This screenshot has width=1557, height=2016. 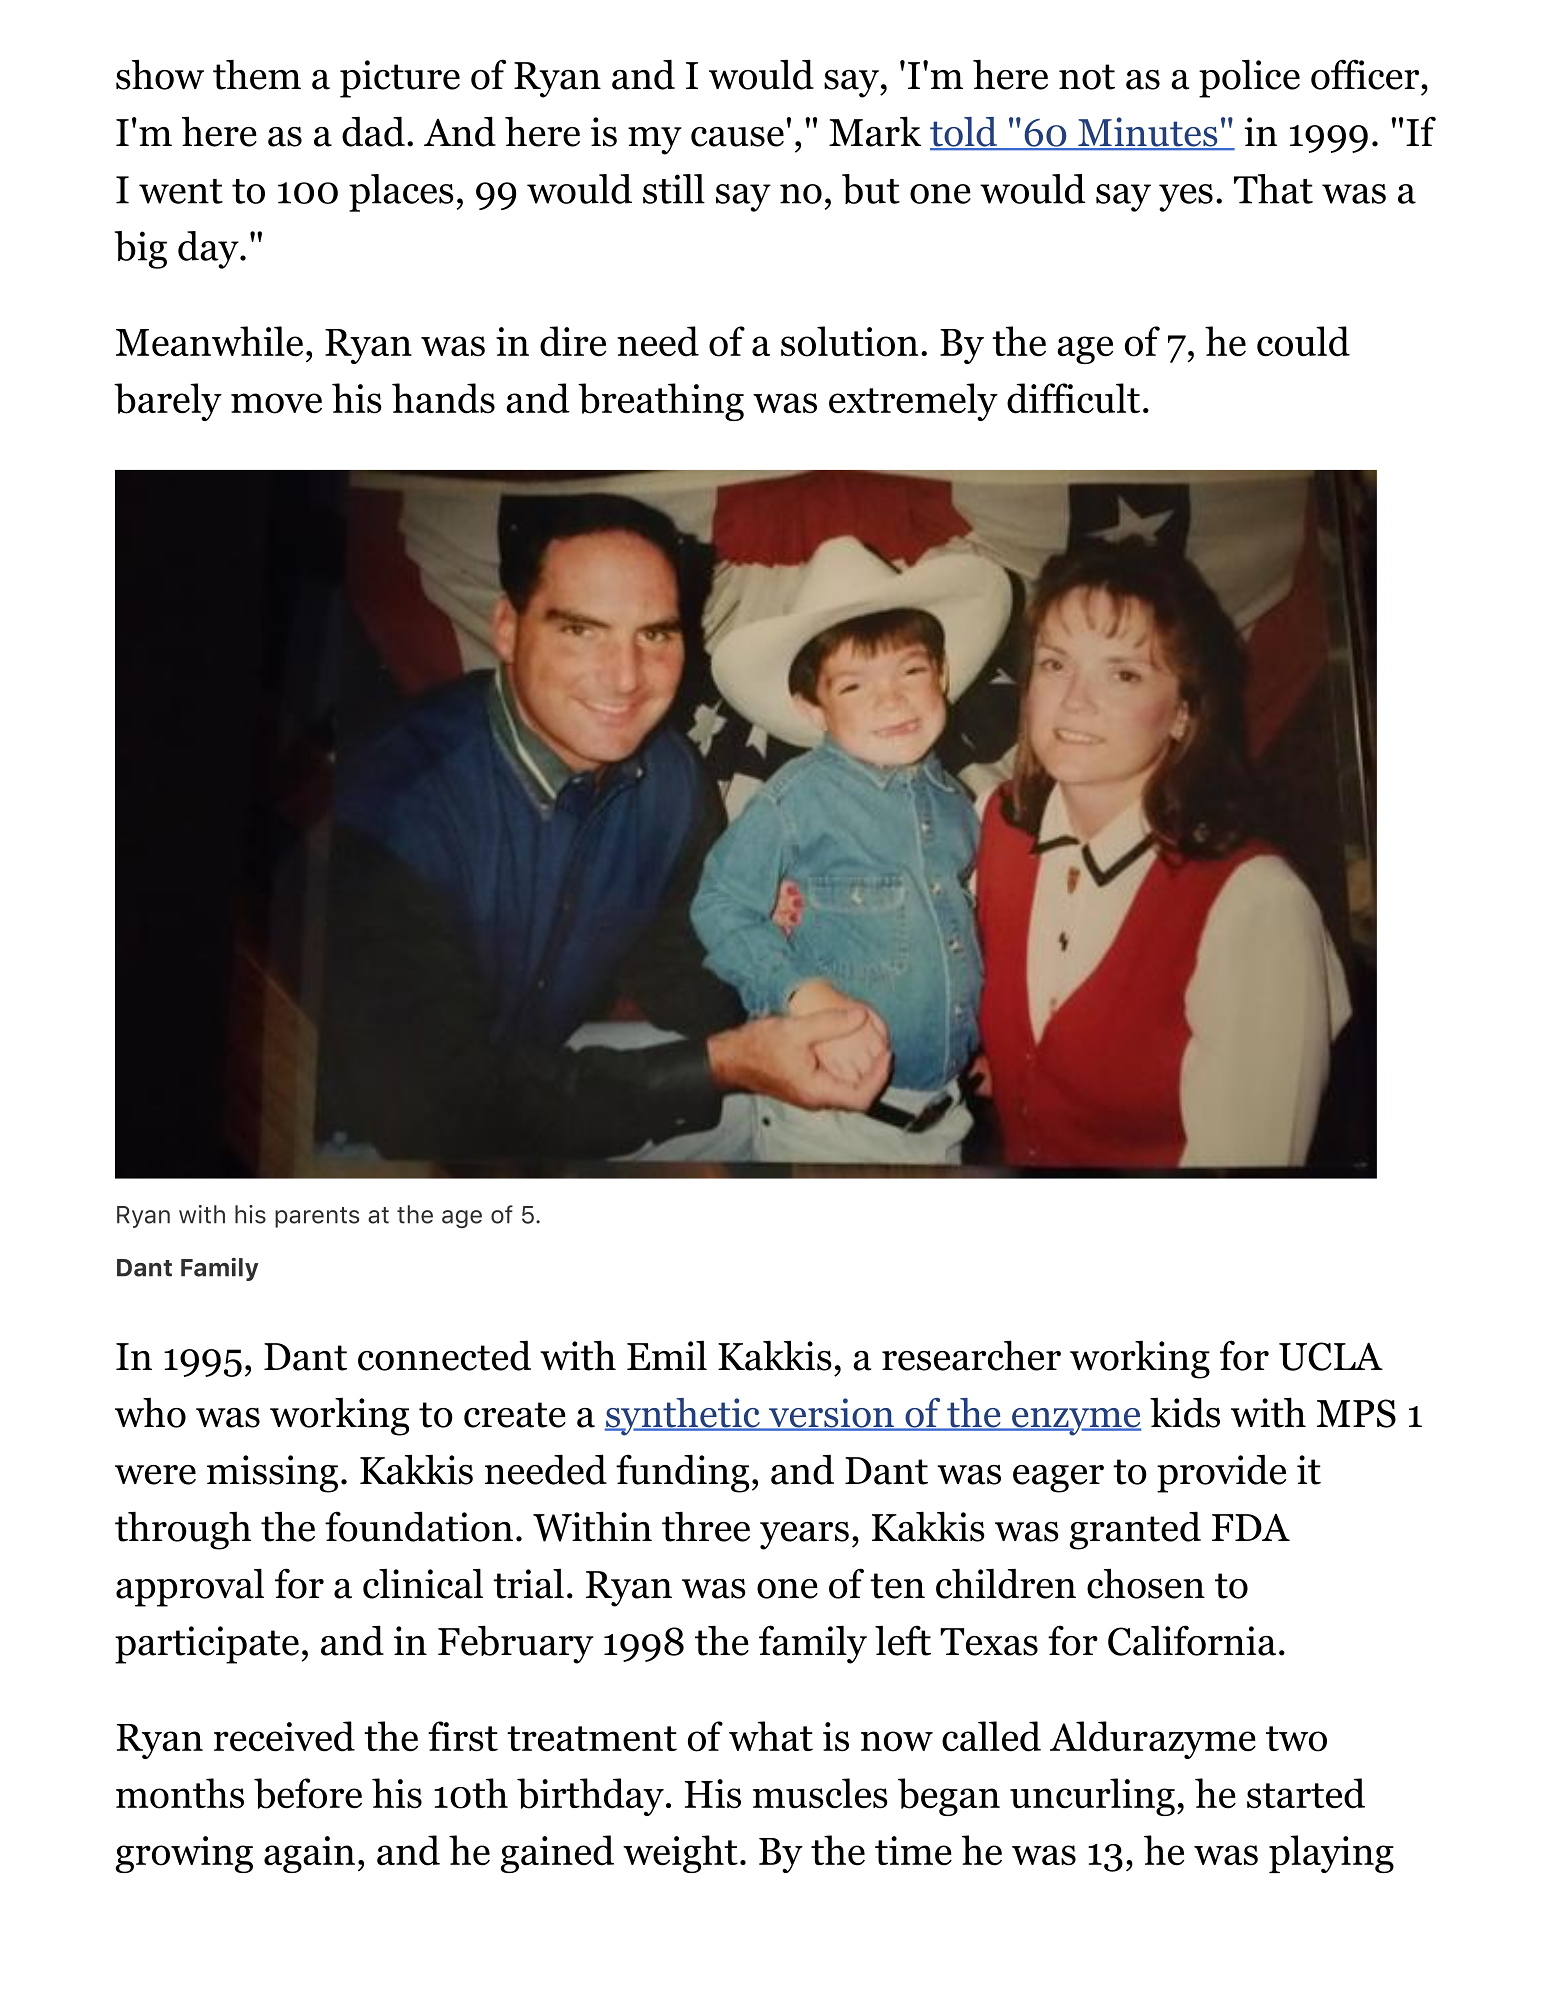 I want to click on UCLA, so click(x=1331, y=1356).
